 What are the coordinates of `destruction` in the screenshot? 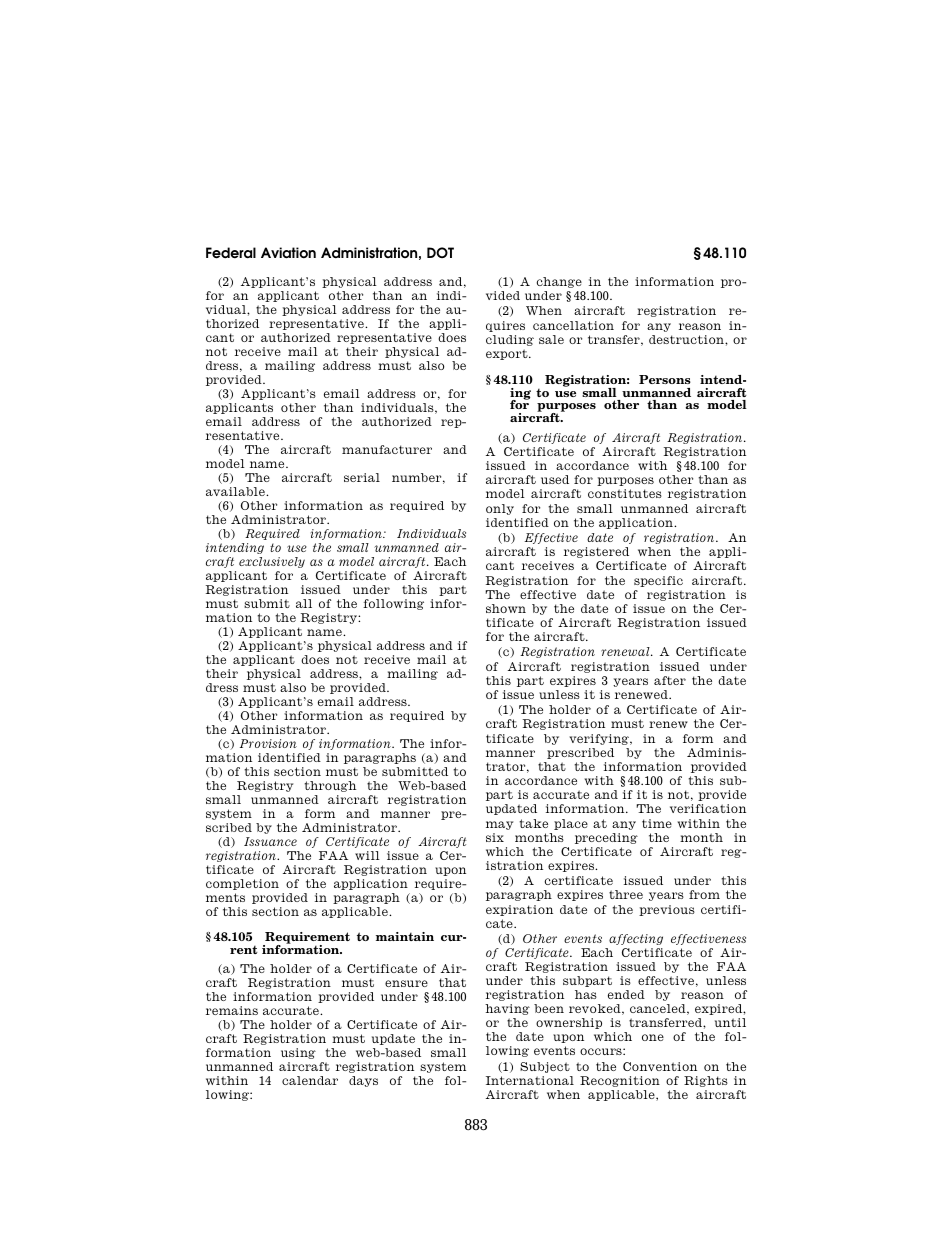 It's located at (687, 339).
